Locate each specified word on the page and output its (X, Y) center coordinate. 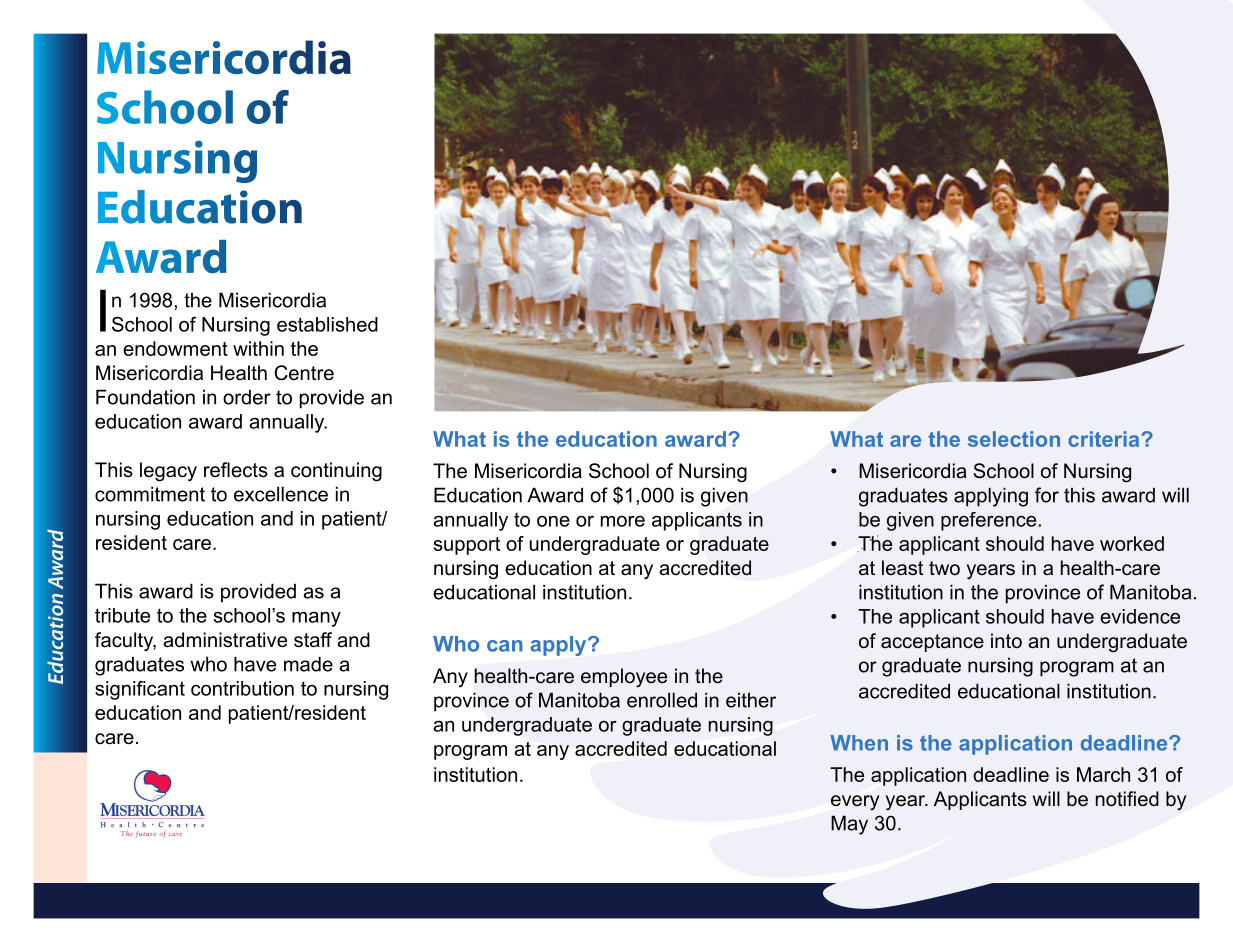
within (258, 348)
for (1047, 495)
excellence (281, 494)
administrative (225, 640)
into (1006, 641)
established (327, 324)
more (623, 521)
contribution (242, 688)
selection (1014, 439)
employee (624, 677)
